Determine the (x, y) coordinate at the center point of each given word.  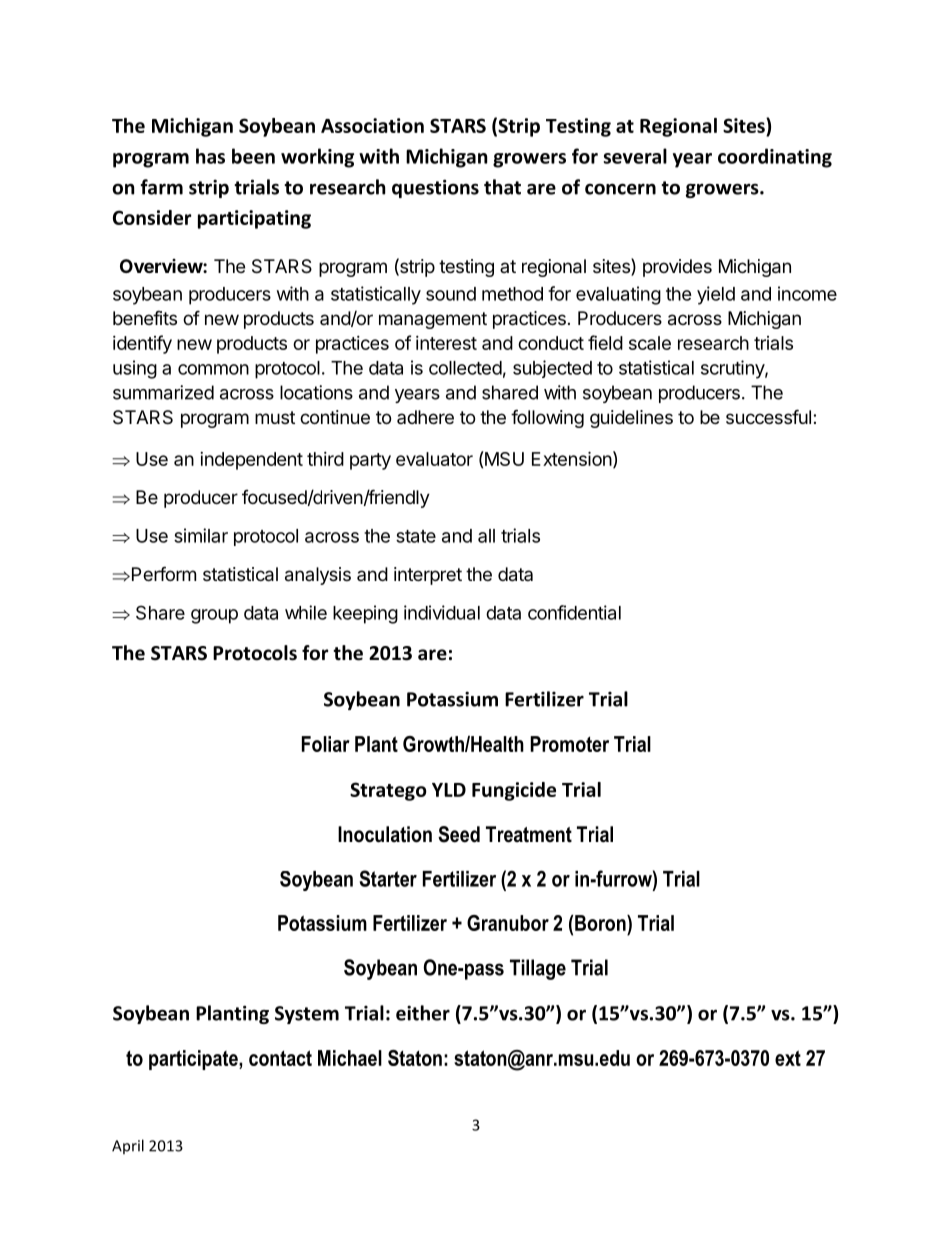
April (128, 1146)
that (502, 187)
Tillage (538, 969)
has (210, 156)
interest (446, 343)
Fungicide (514, 791)
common (213, 369)
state (416, 536)
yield (716, 295)
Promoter (569, 744)
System (307, 1015)
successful (768, 416)
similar (201, 535)
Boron (601, 923)
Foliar (326, 744)
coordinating (775, 158)
